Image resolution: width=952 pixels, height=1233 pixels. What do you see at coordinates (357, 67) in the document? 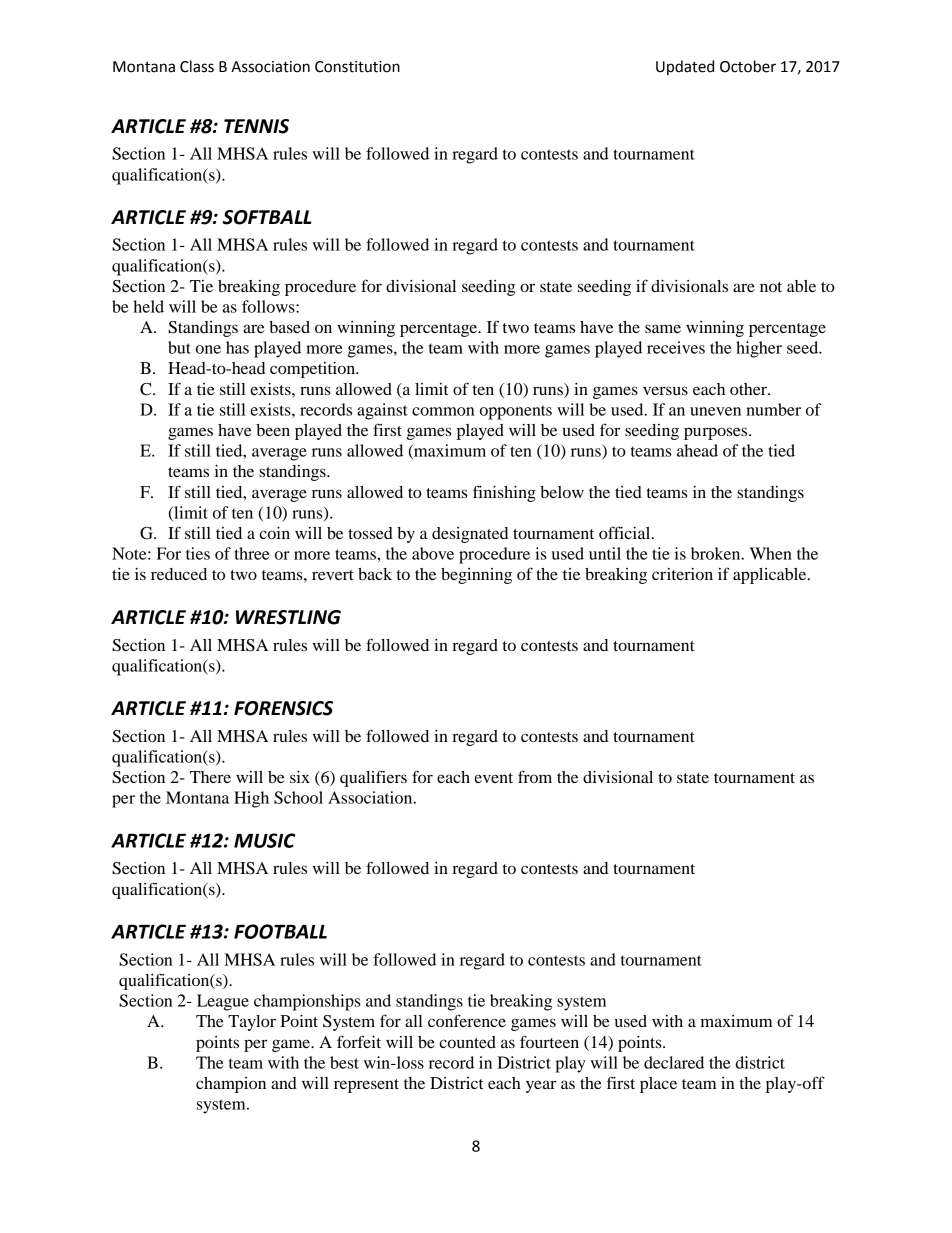
I see `Constitution` at bounding box center [357, 67].
